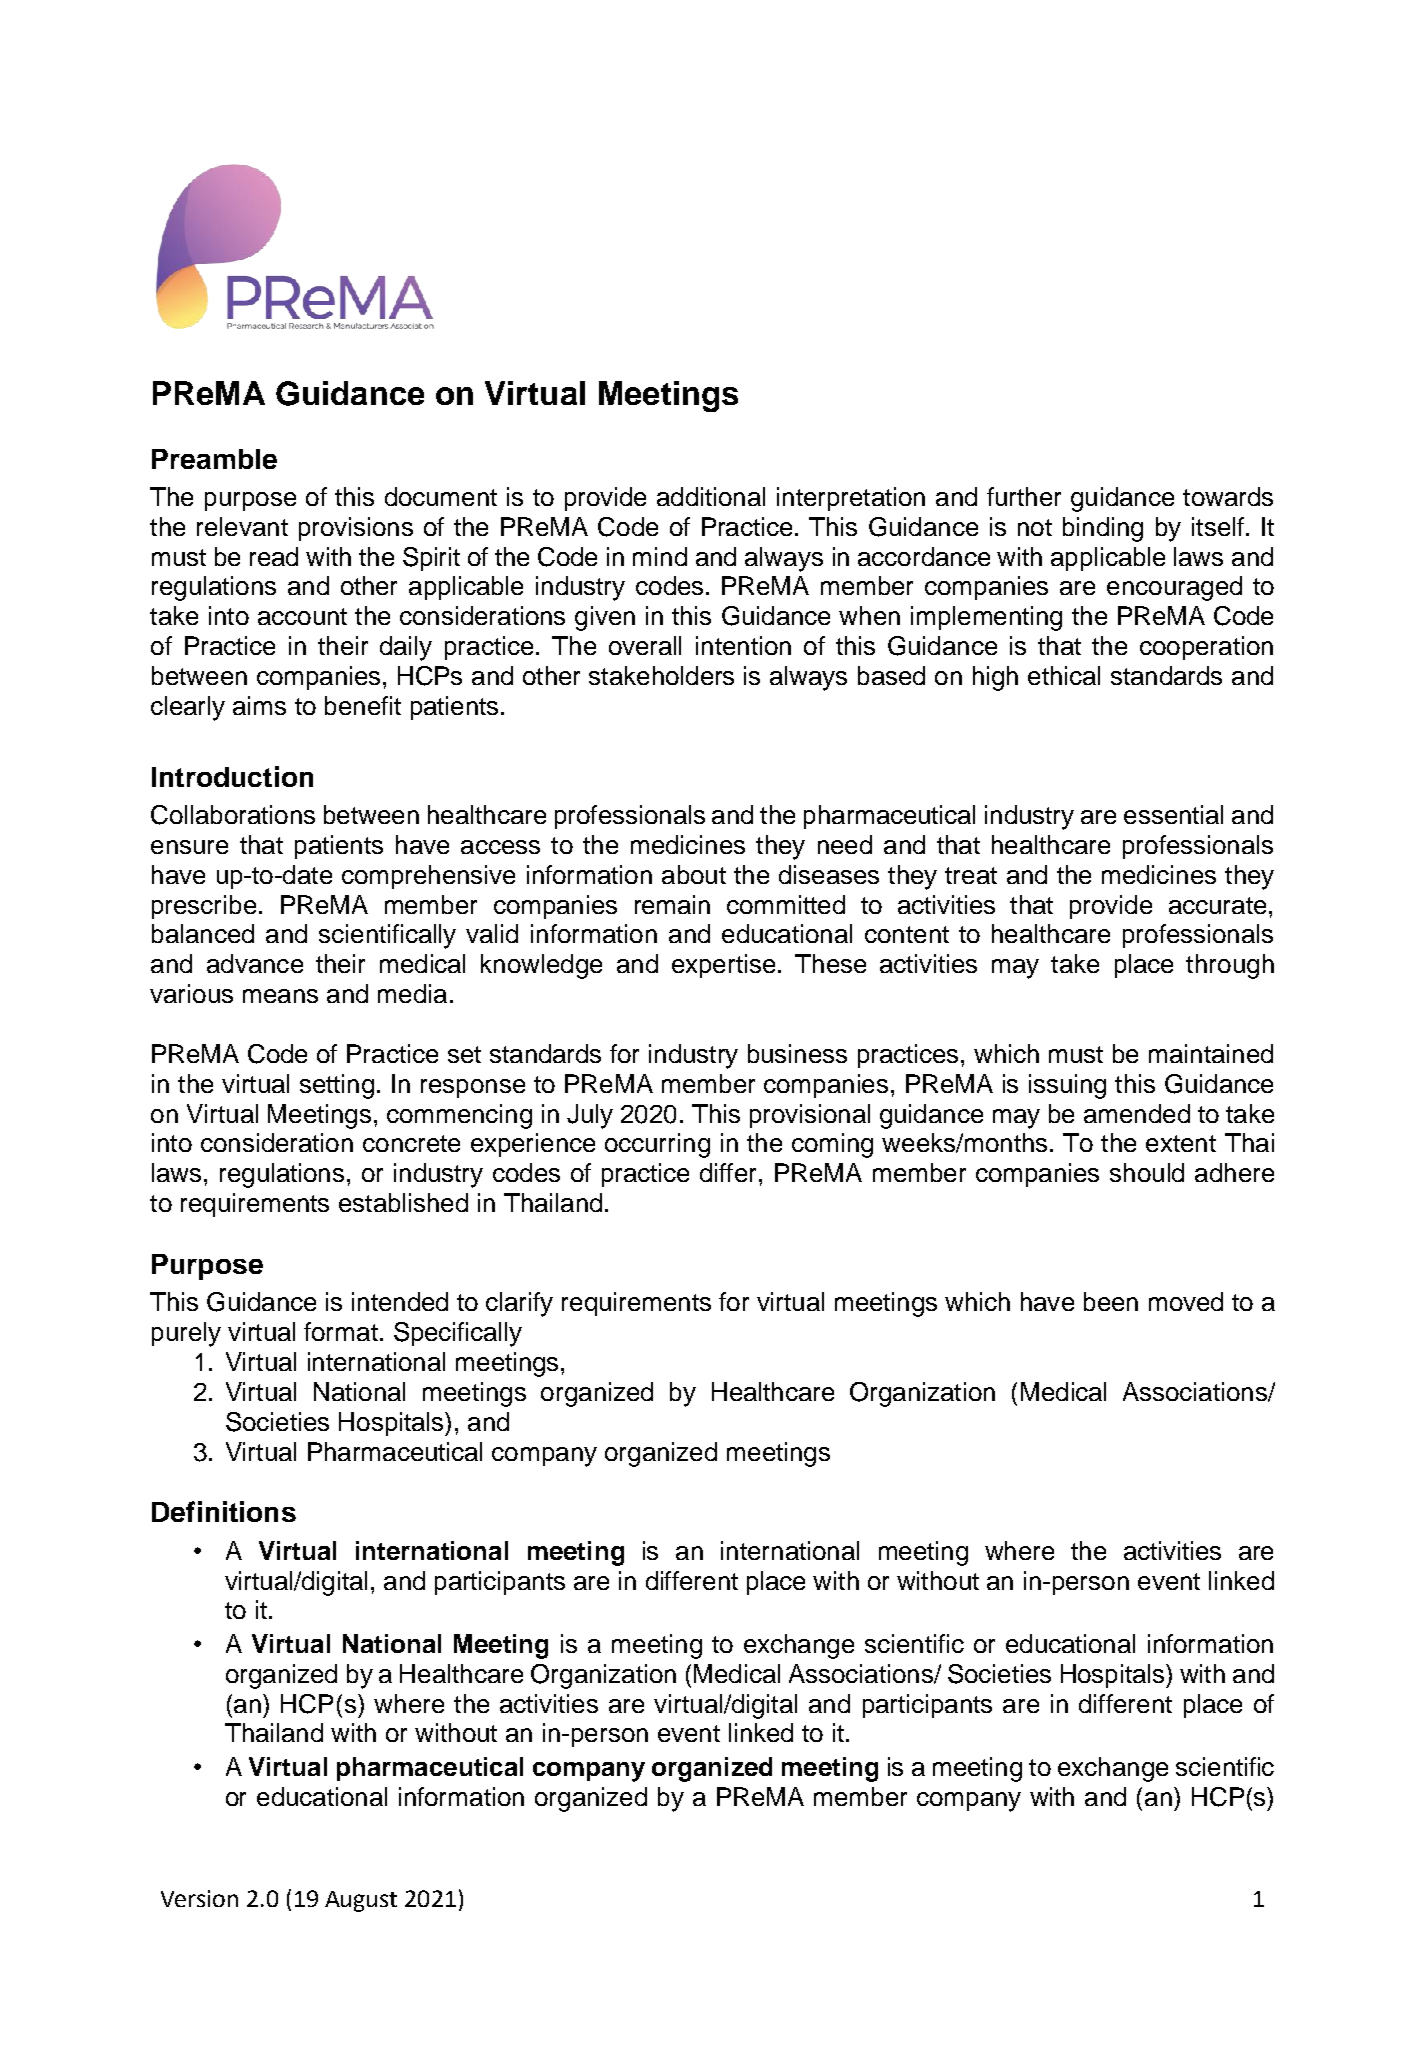 Image resolution: width=1405 pixels, height=2045 pixels. Describe the element at coordinates (1173, 814) in the page. I see `essential` at that location.
